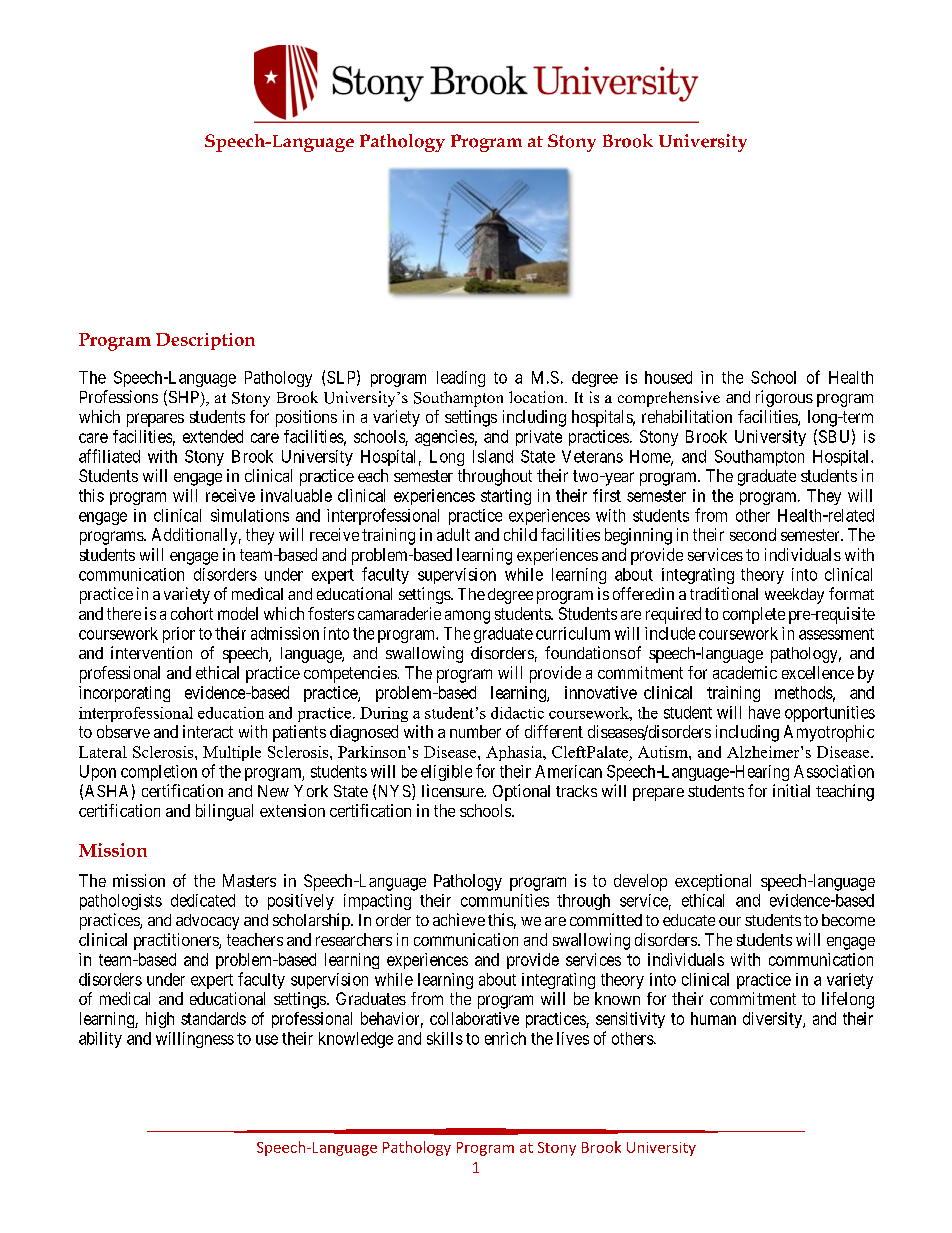  I want to click on Masters, so click(249, 880).
